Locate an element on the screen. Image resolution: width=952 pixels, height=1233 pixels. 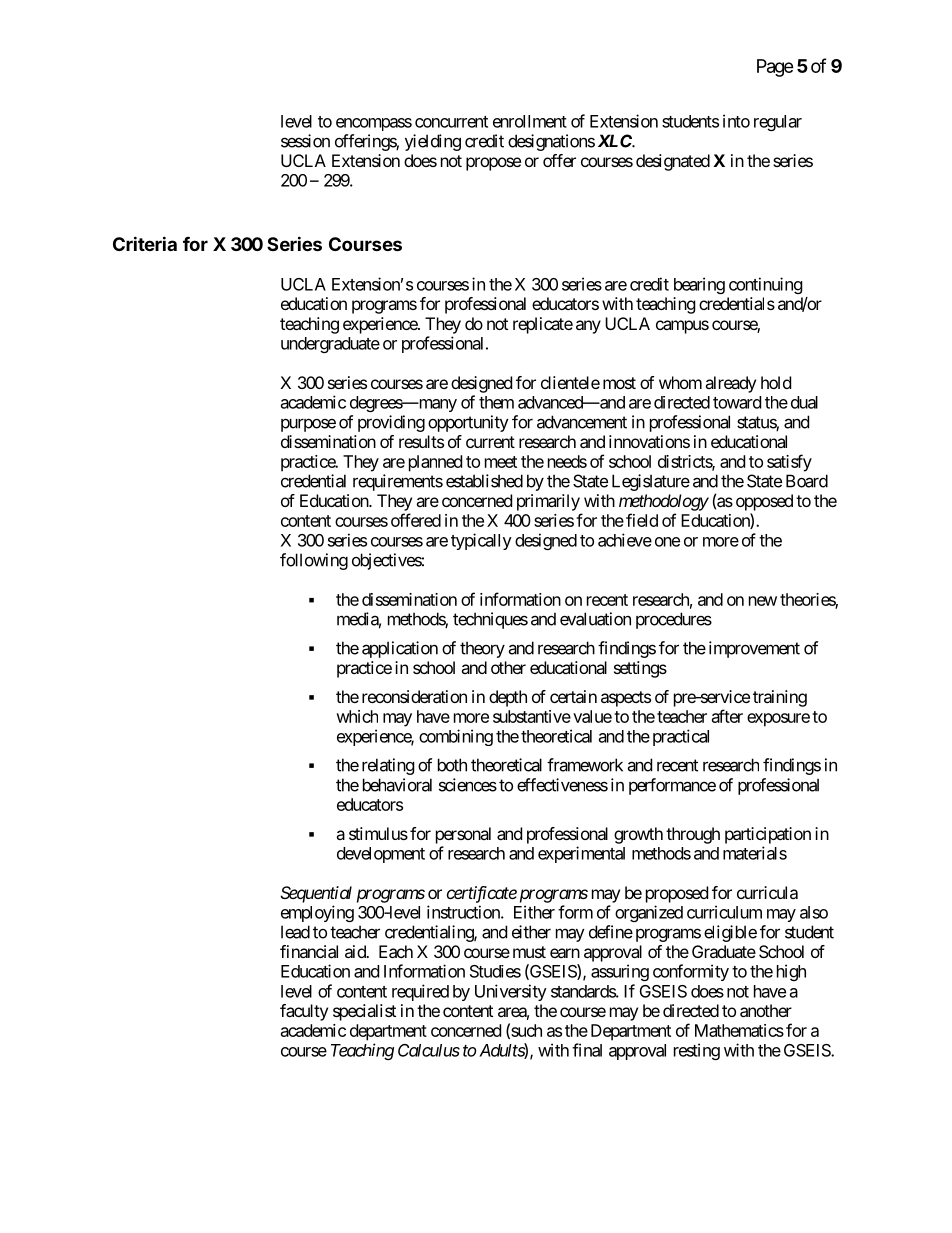
personal is located at coordinates (463, 835).
